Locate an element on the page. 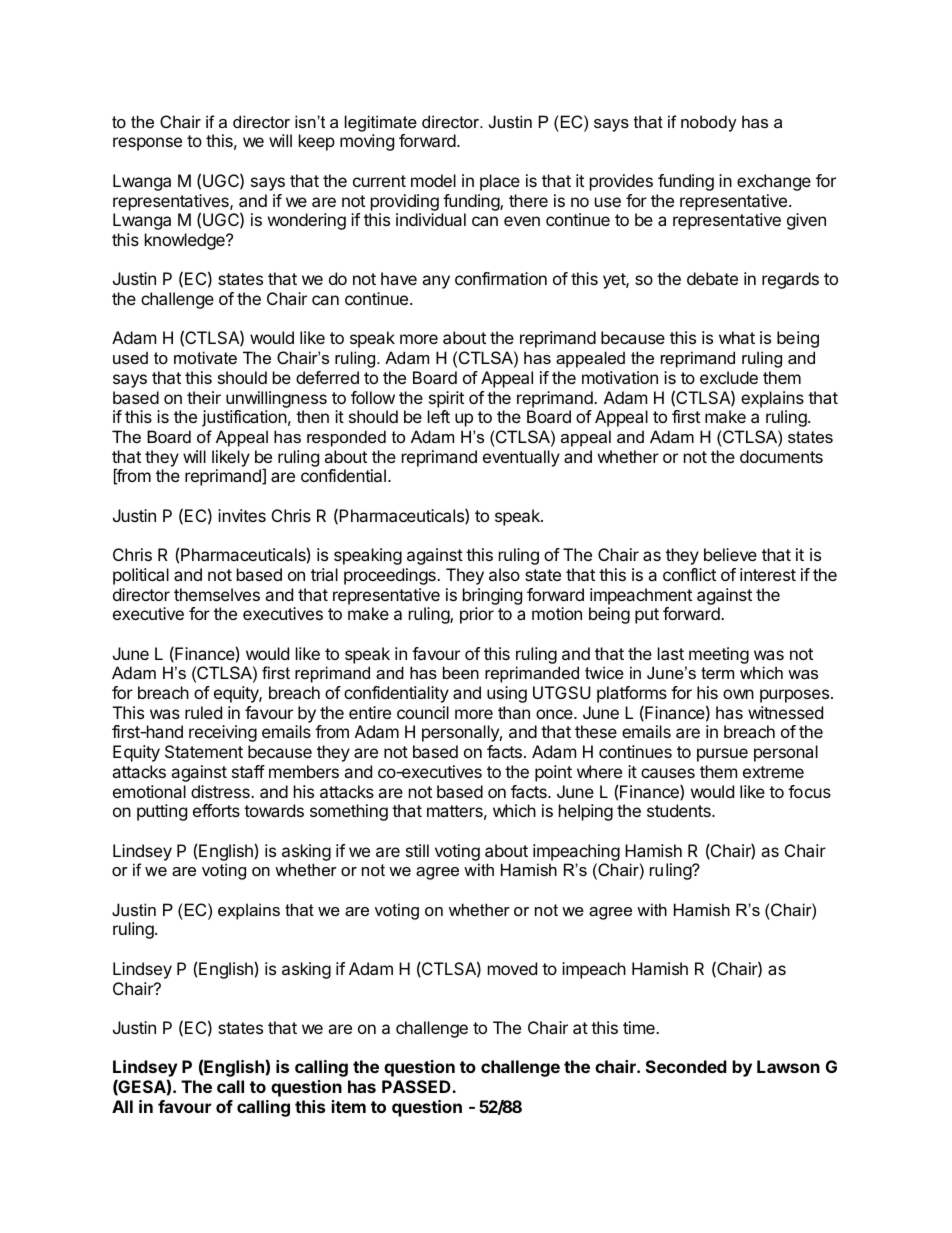 This image has height=1233, width=952. still is located at coordinates (417, 850).
